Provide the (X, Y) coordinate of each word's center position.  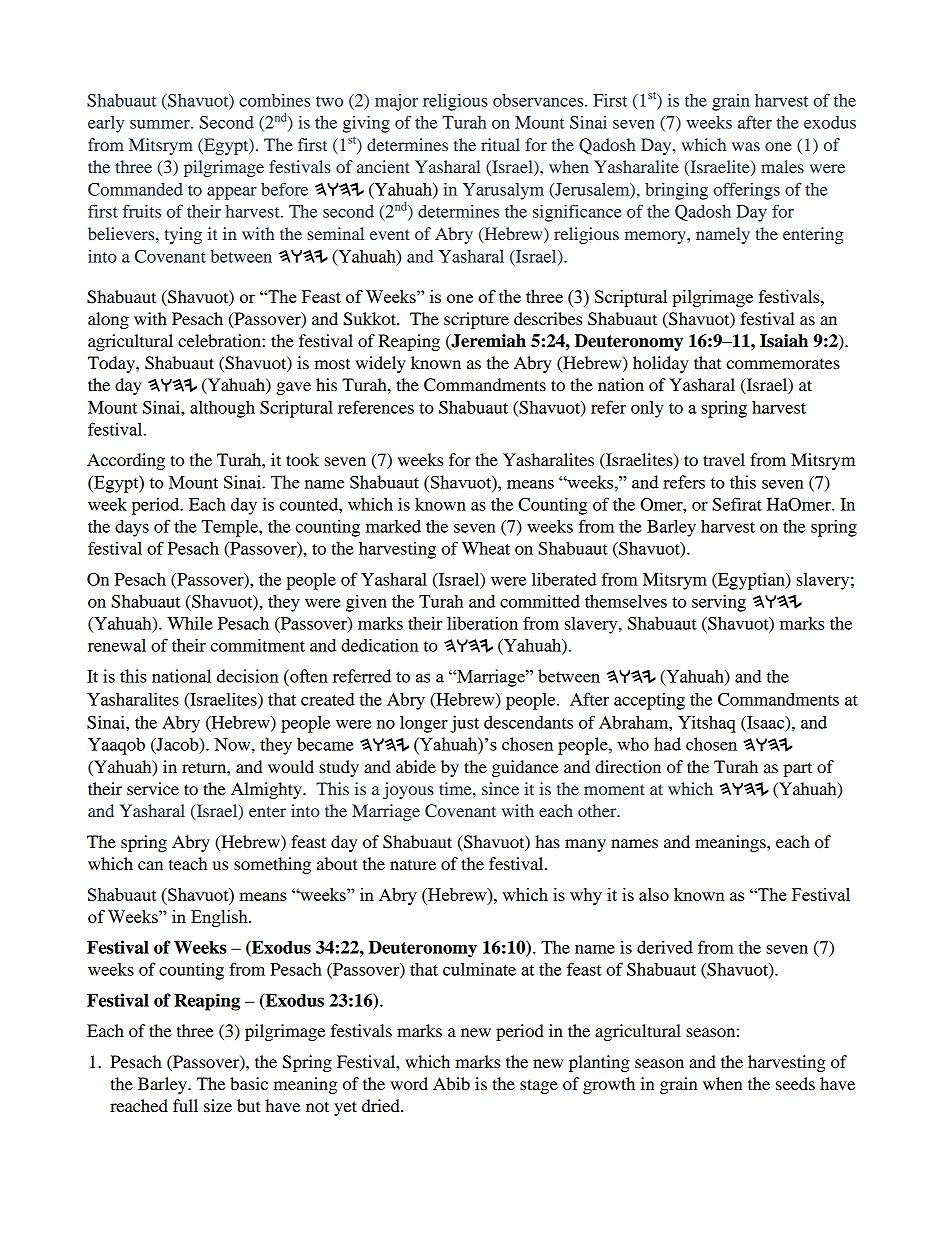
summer (161, 124)
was (746, 146)
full (185, 1105)
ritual (500, 144)
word (409, 1083)
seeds (795, 1083)
